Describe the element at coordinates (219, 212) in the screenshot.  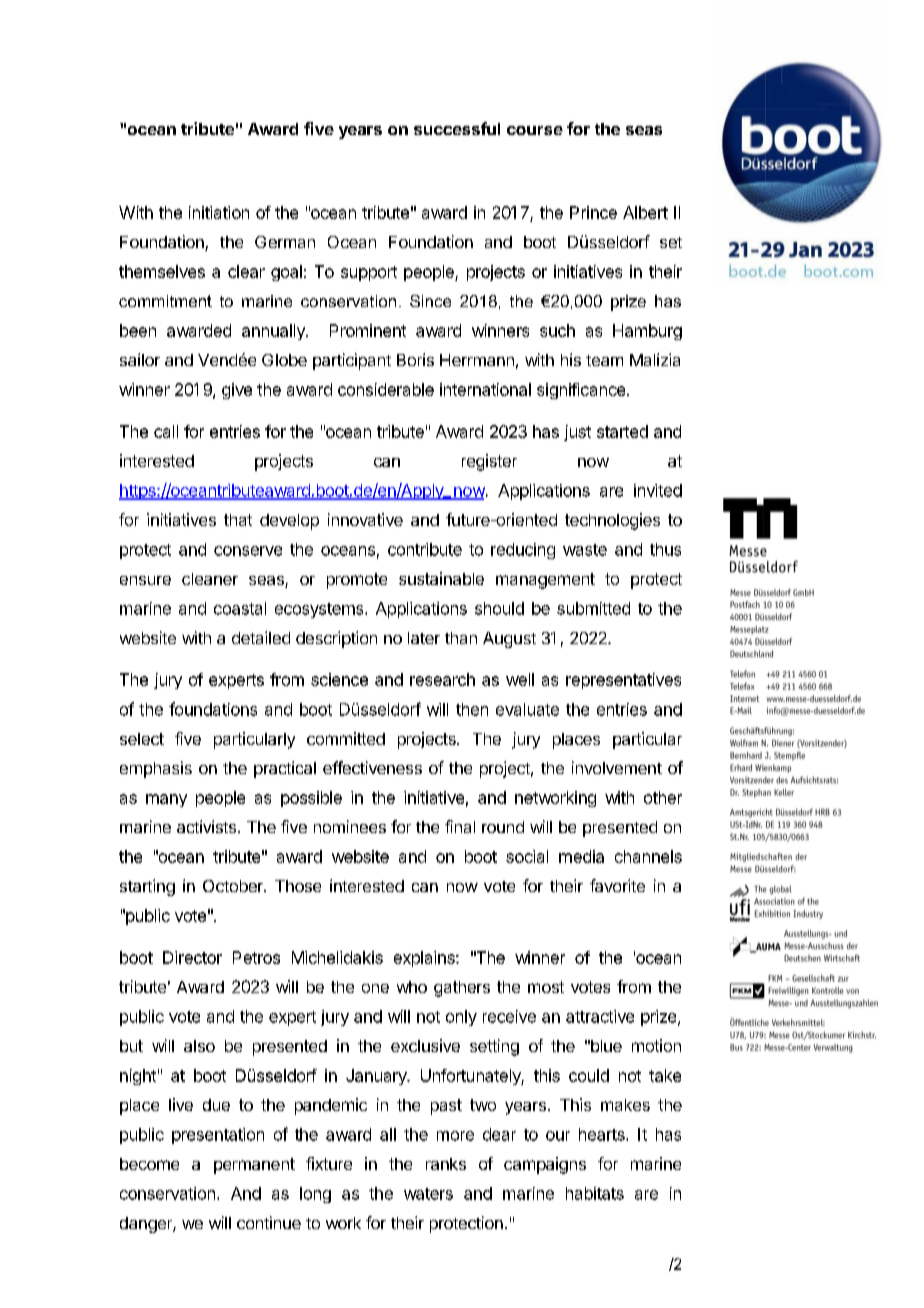
I see `initiation` at that location.
